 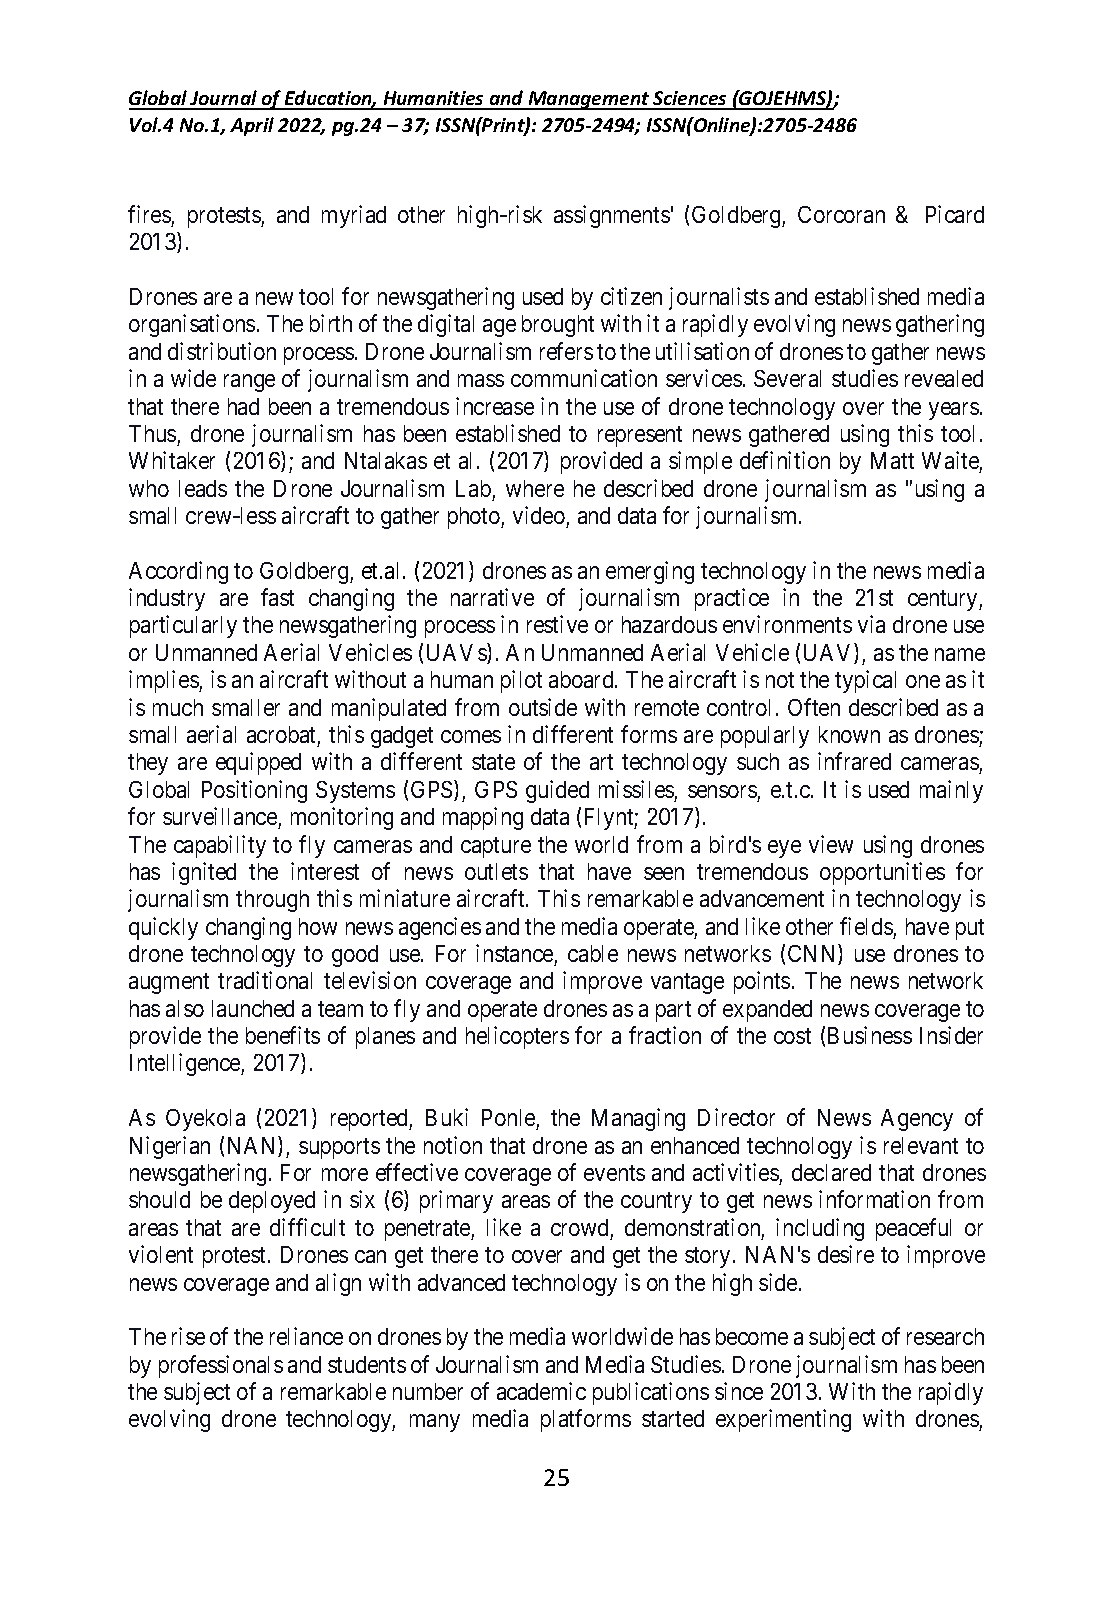 I want to click on professionals, so click(x=221, y=1366).
